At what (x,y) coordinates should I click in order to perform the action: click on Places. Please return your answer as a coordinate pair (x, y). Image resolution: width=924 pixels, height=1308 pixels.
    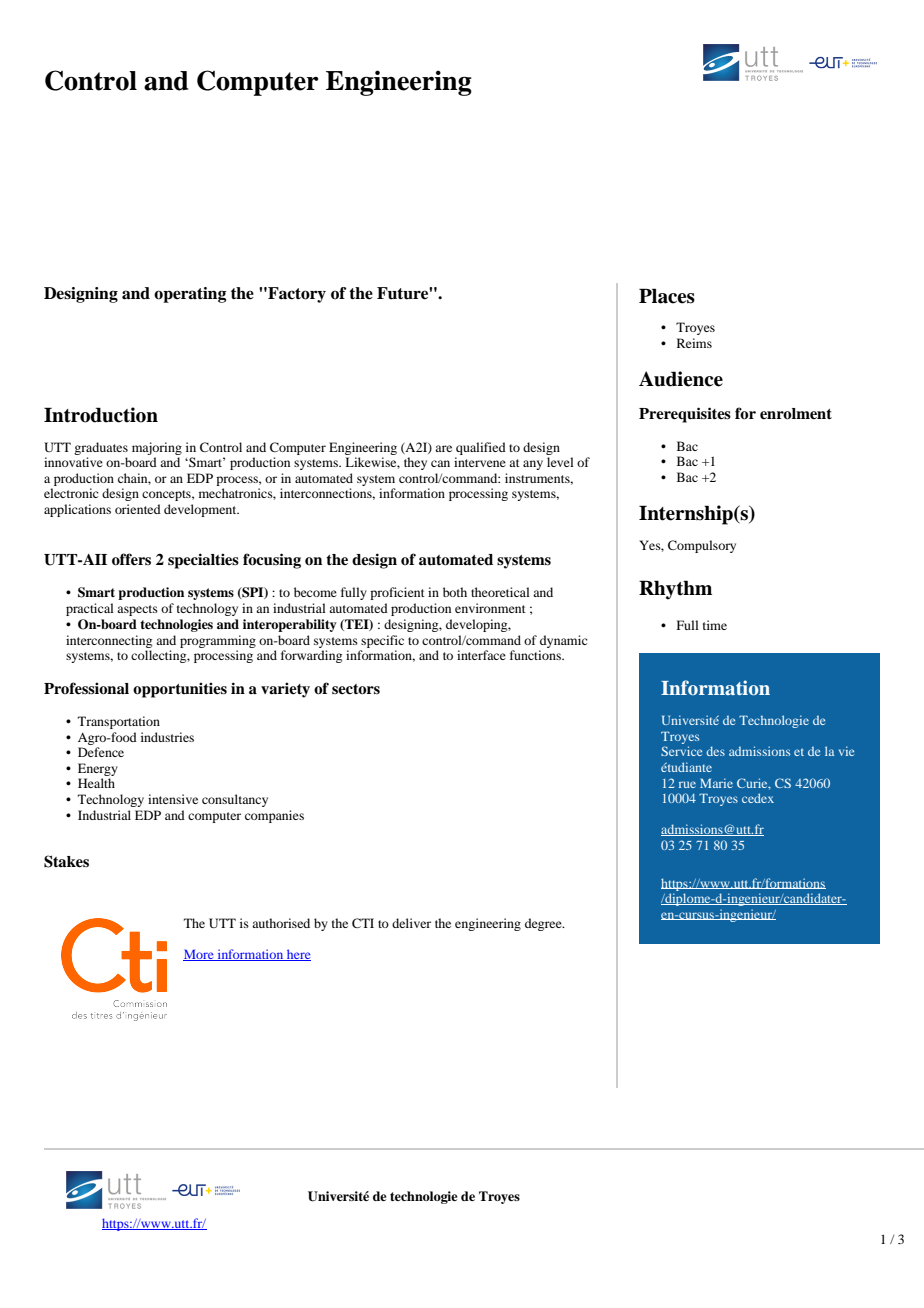
    Looking at the image, I should click on (667, 296).
